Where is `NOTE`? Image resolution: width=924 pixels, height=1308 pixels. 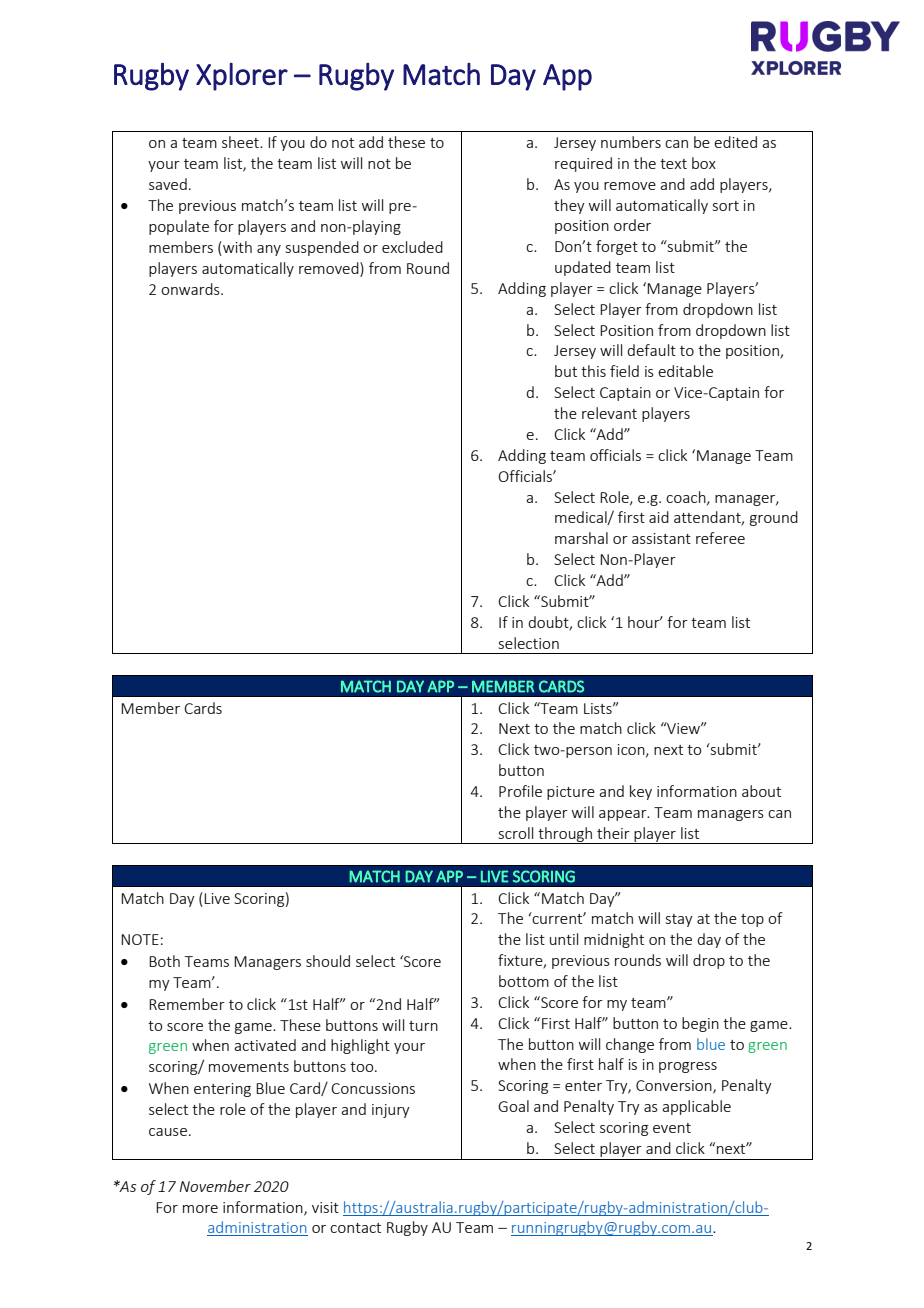 NOTE is located at coordinates (140, 939).
